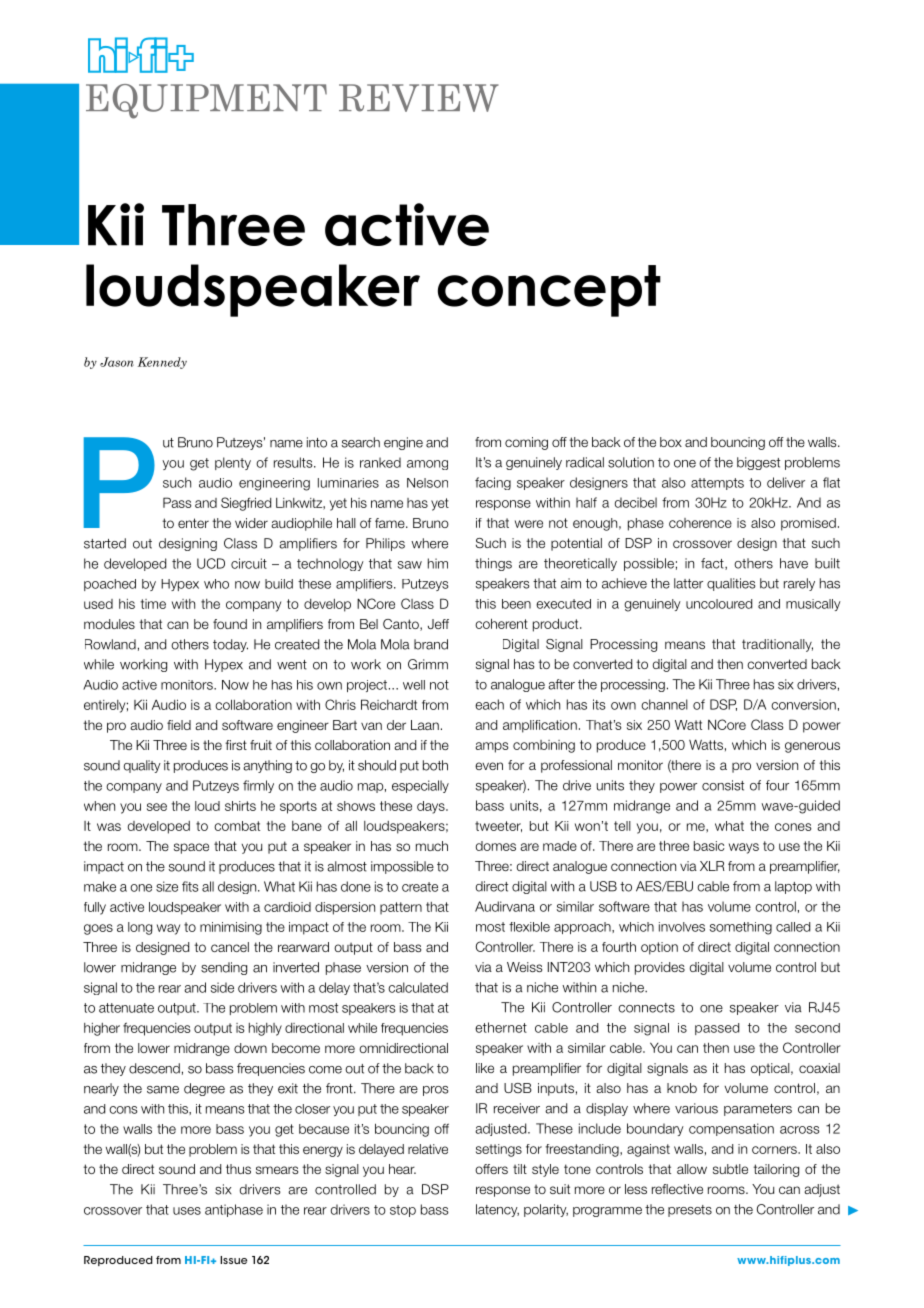 This screenshot has width=924, height=1308. Describe the element at coordinates (549, 291) in the screenshot. I see `concept` at that location.
